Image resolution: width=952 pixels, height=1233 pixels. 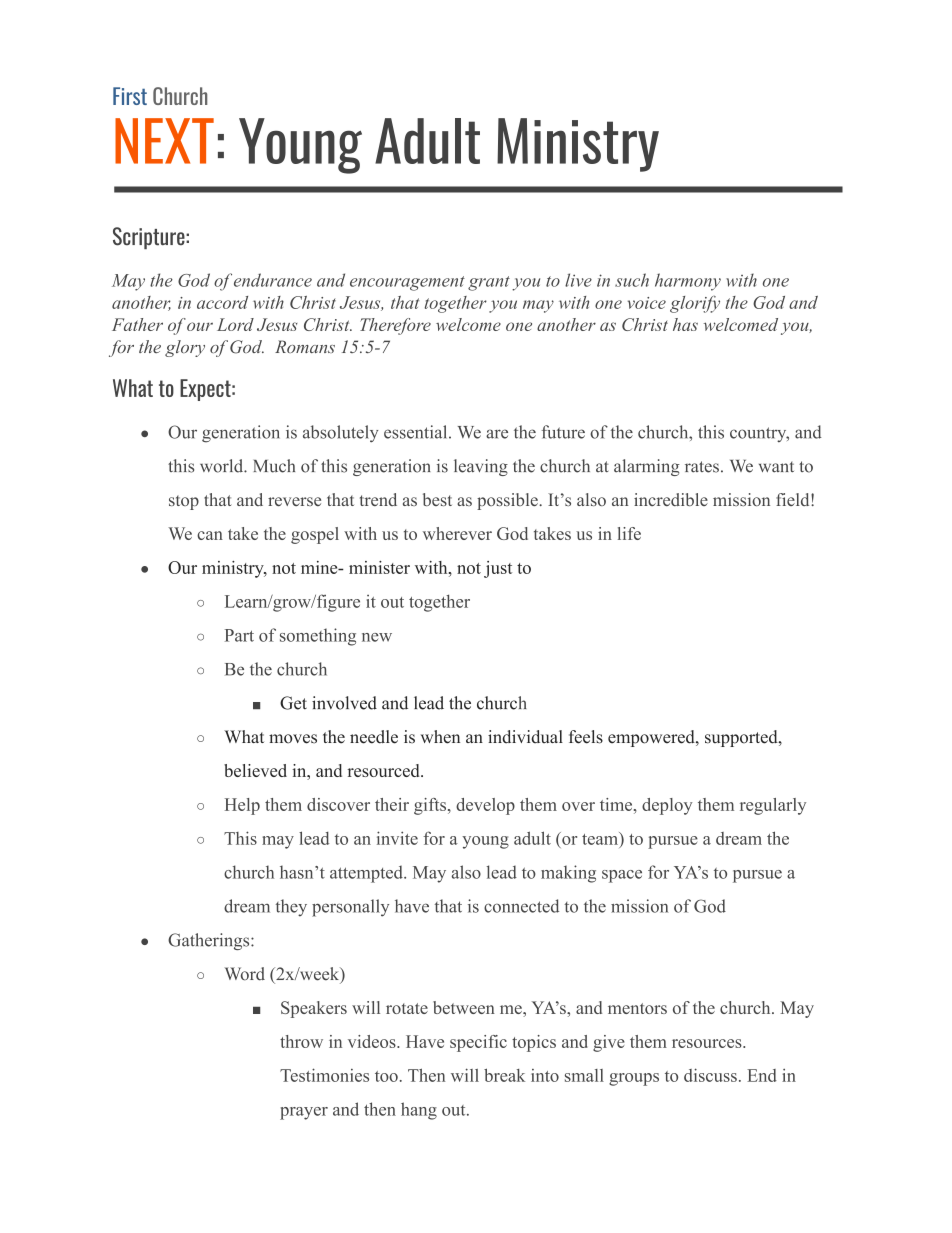 What do you see at coordinates (498, 569) in the screenshot?
I see `just` at bounding box center [498, 569].
